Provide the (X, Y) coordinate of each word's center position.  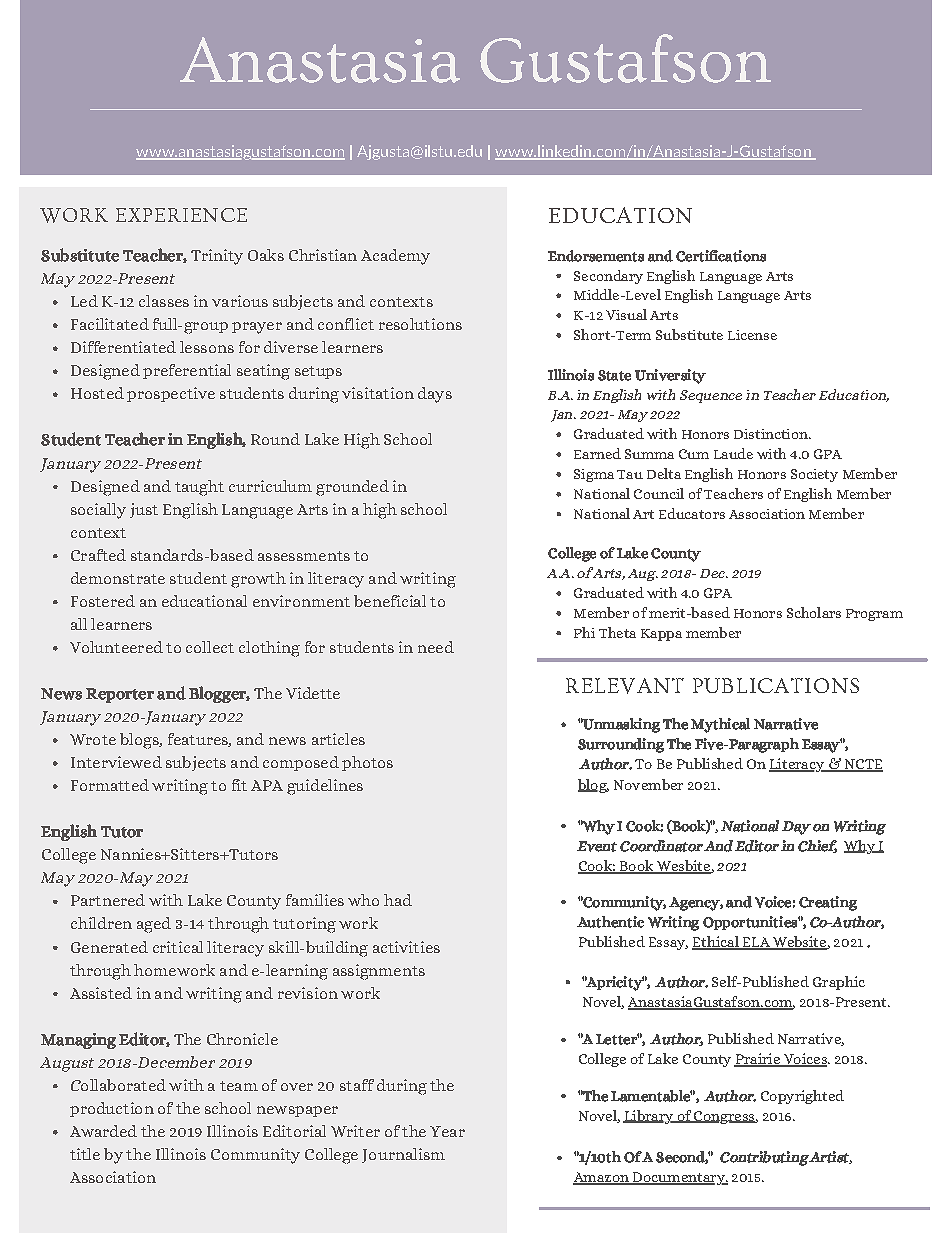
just (144, 510)
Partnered (108, 900)
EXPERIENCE (181, 215)
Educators (692, 513)
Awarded (103, 1131)
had (398, 900)
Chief (817, 846)
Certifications (721, 256)
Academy (395, 257)
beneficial (390, 601)
